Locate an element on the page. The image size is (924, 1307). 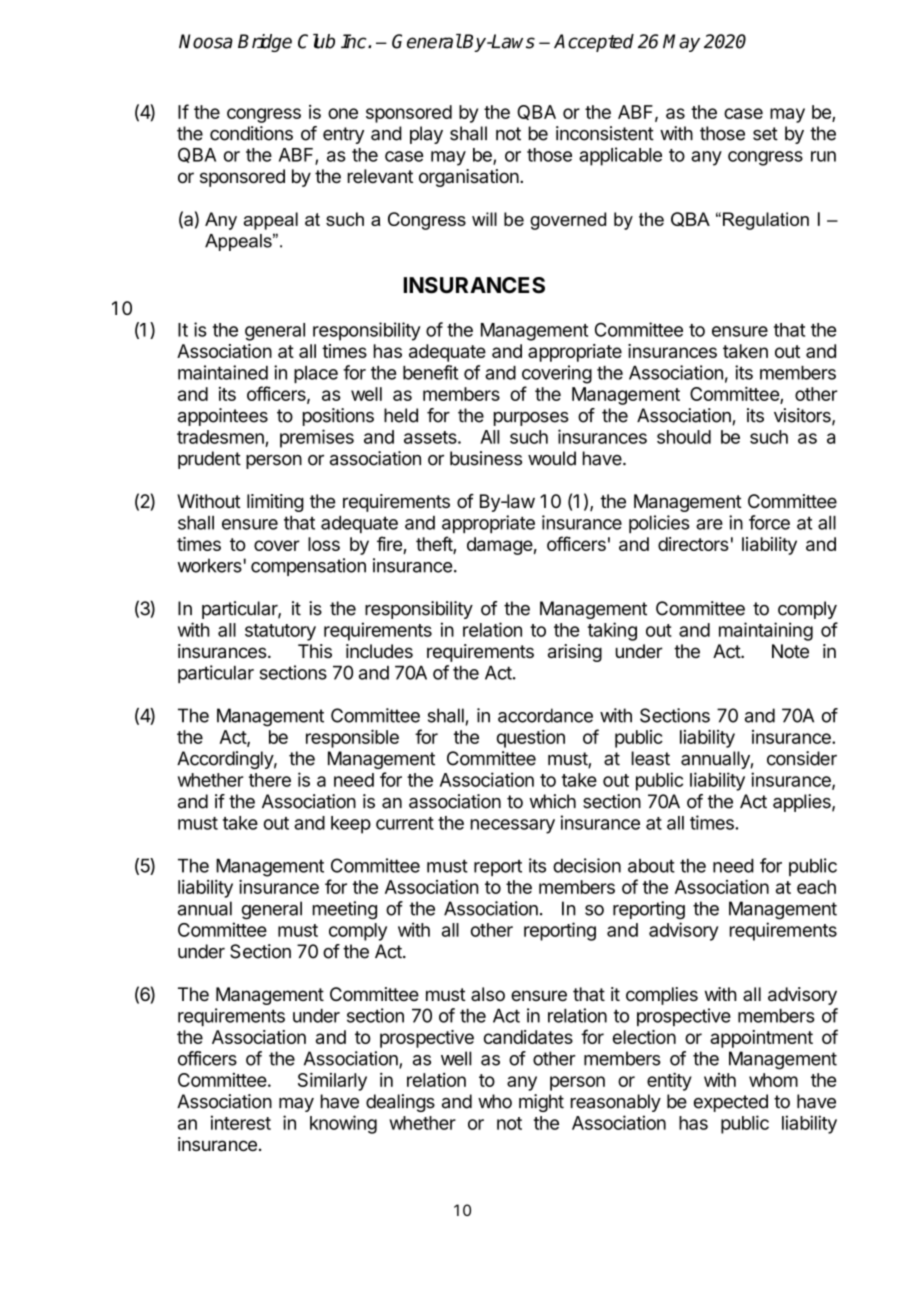
Accepted is located at coordinates (594, 43).
